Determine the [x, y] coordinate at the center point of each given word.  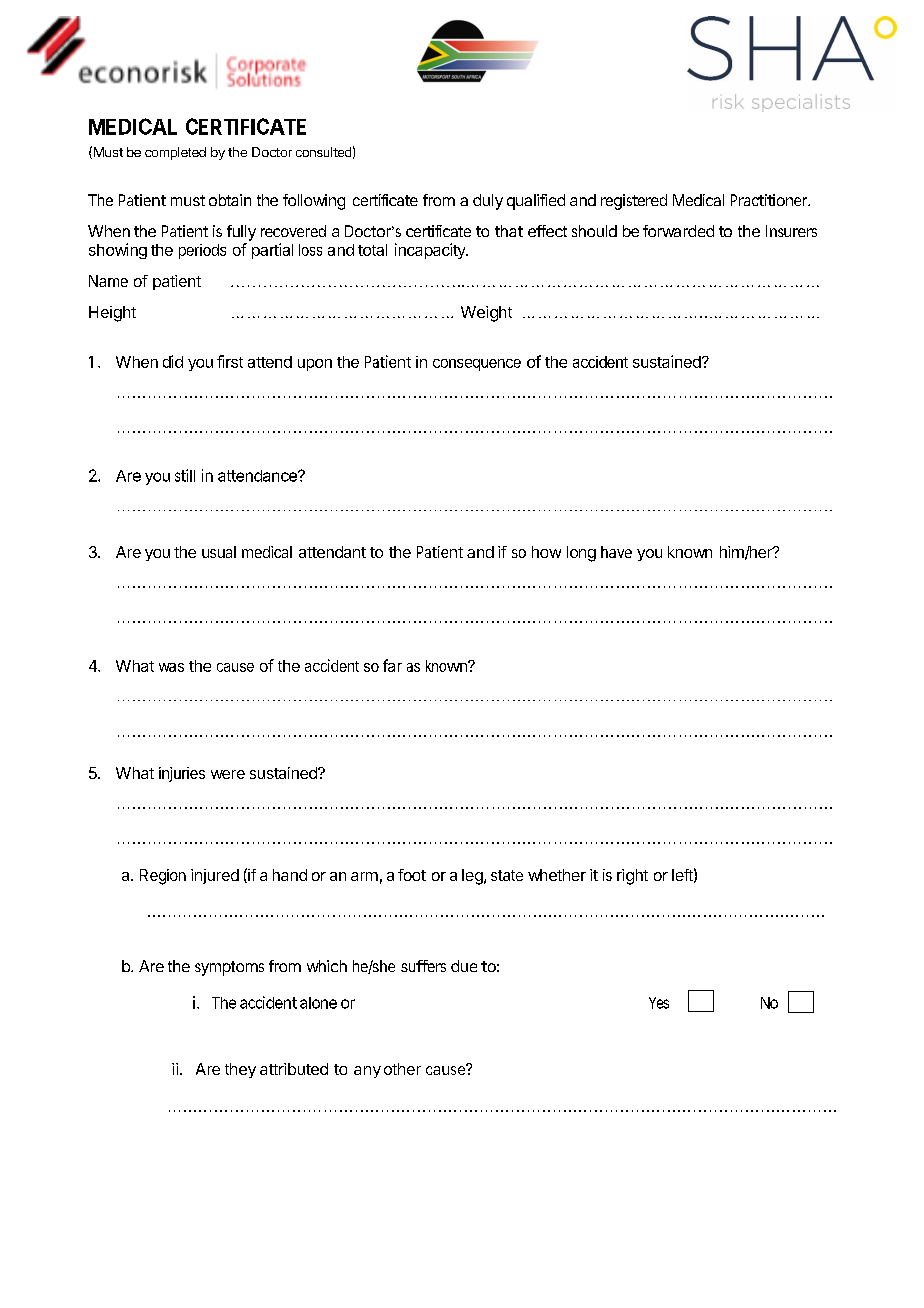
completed [175, 153]
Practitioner [770, 200]
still [185, 475]
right [632, 877]
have [616, 552]
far [392, 665]
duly [488, 202]
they [240, 1070]
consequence [477, 365]
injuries [182, 774]
